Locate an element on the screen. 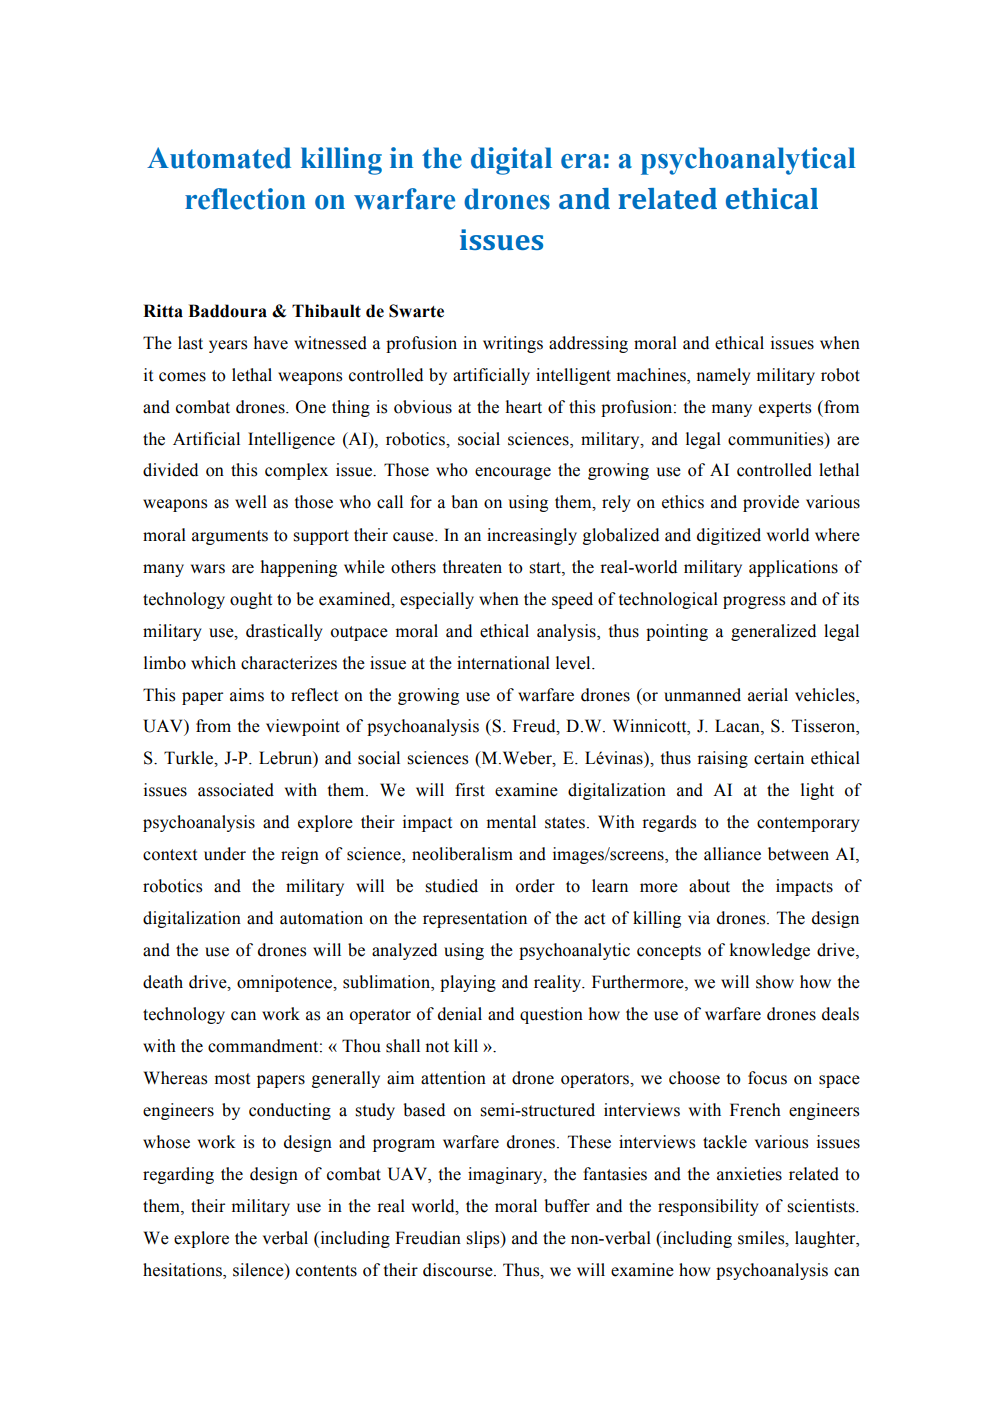  scientists is located at coordinates (822, 1206).
